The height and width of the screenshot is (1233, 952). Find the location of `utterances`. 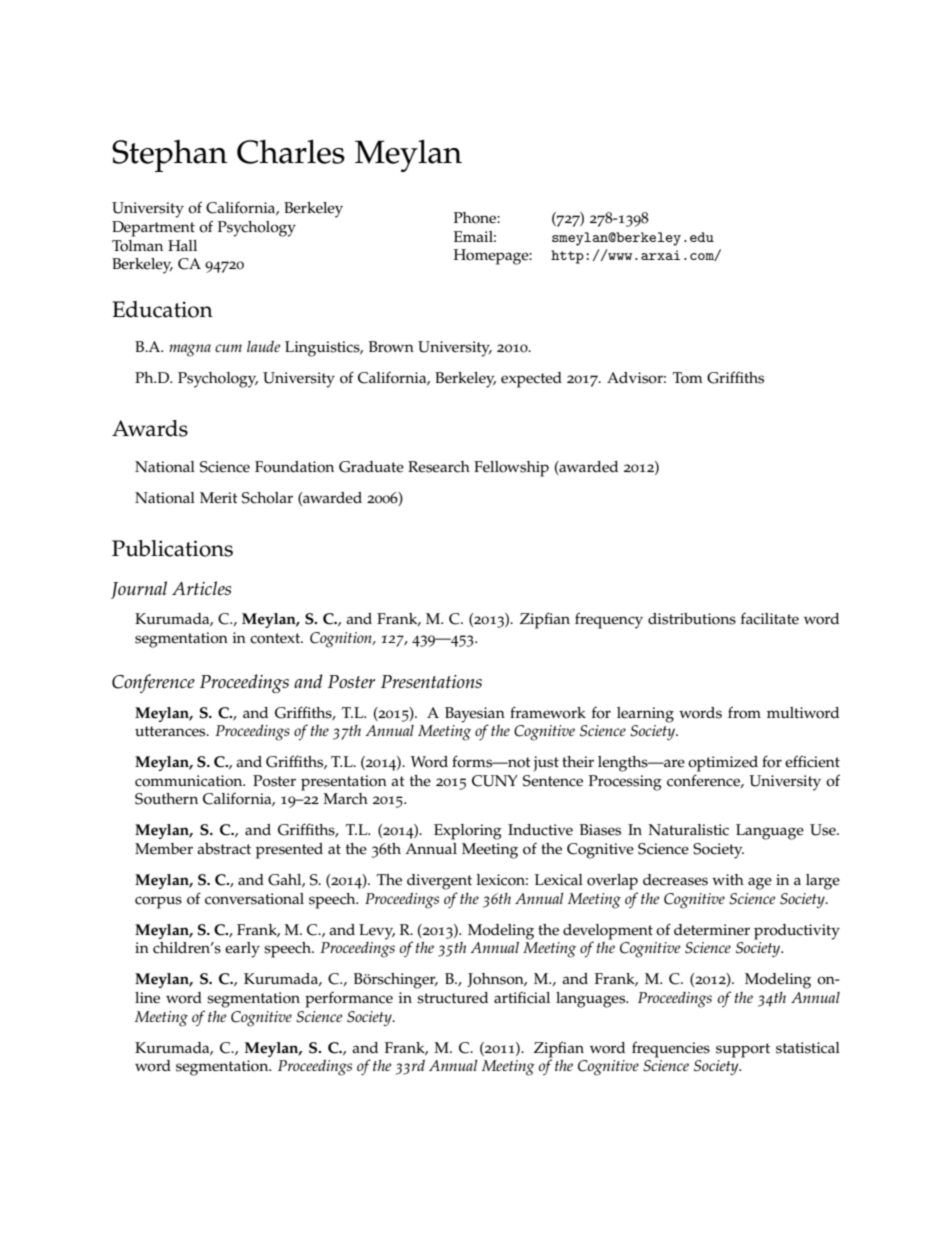

utterances is located at coordinates (171, 731).
